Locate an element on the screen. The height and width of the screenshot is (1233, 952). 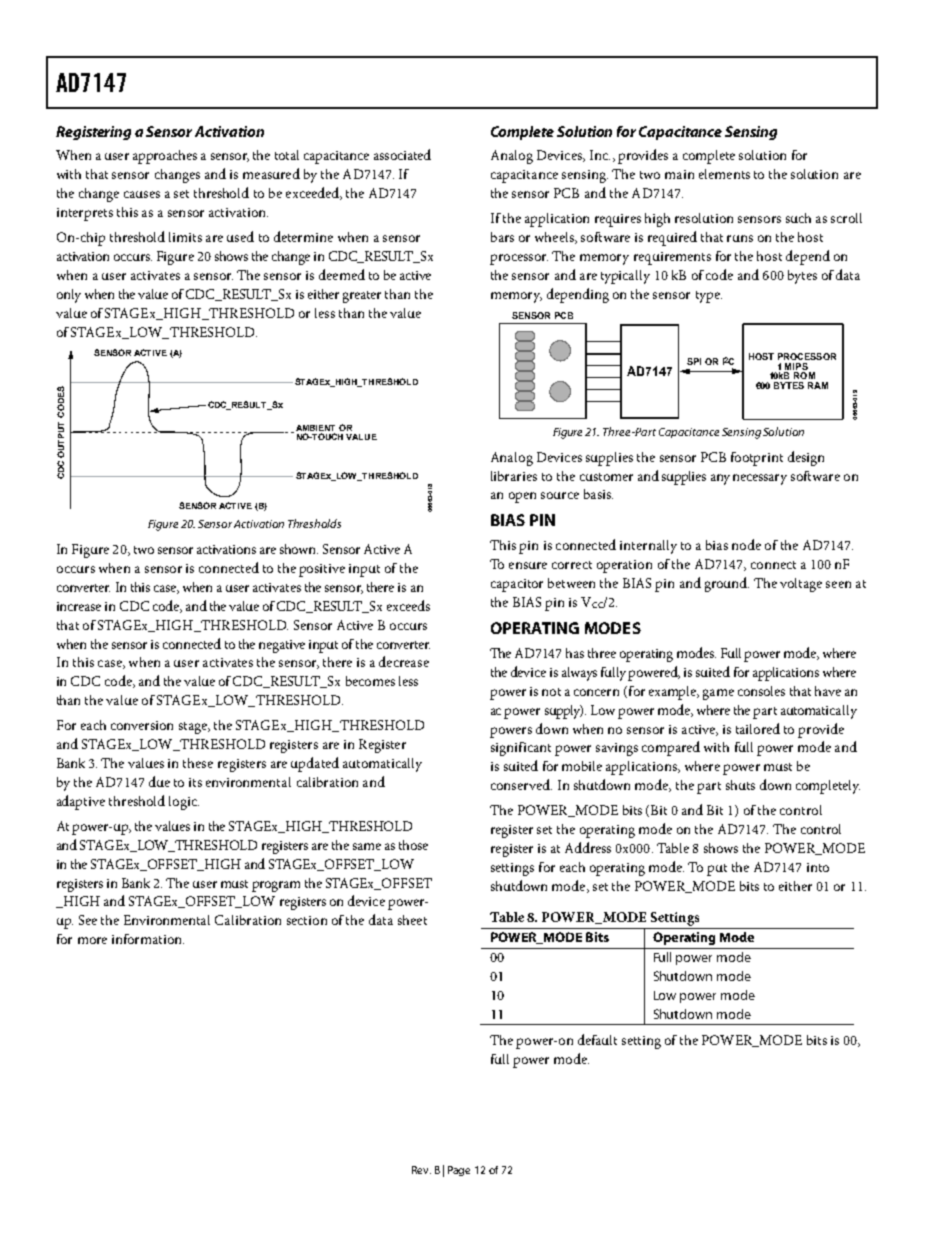
libraries is located at coordinates (514, 476).
